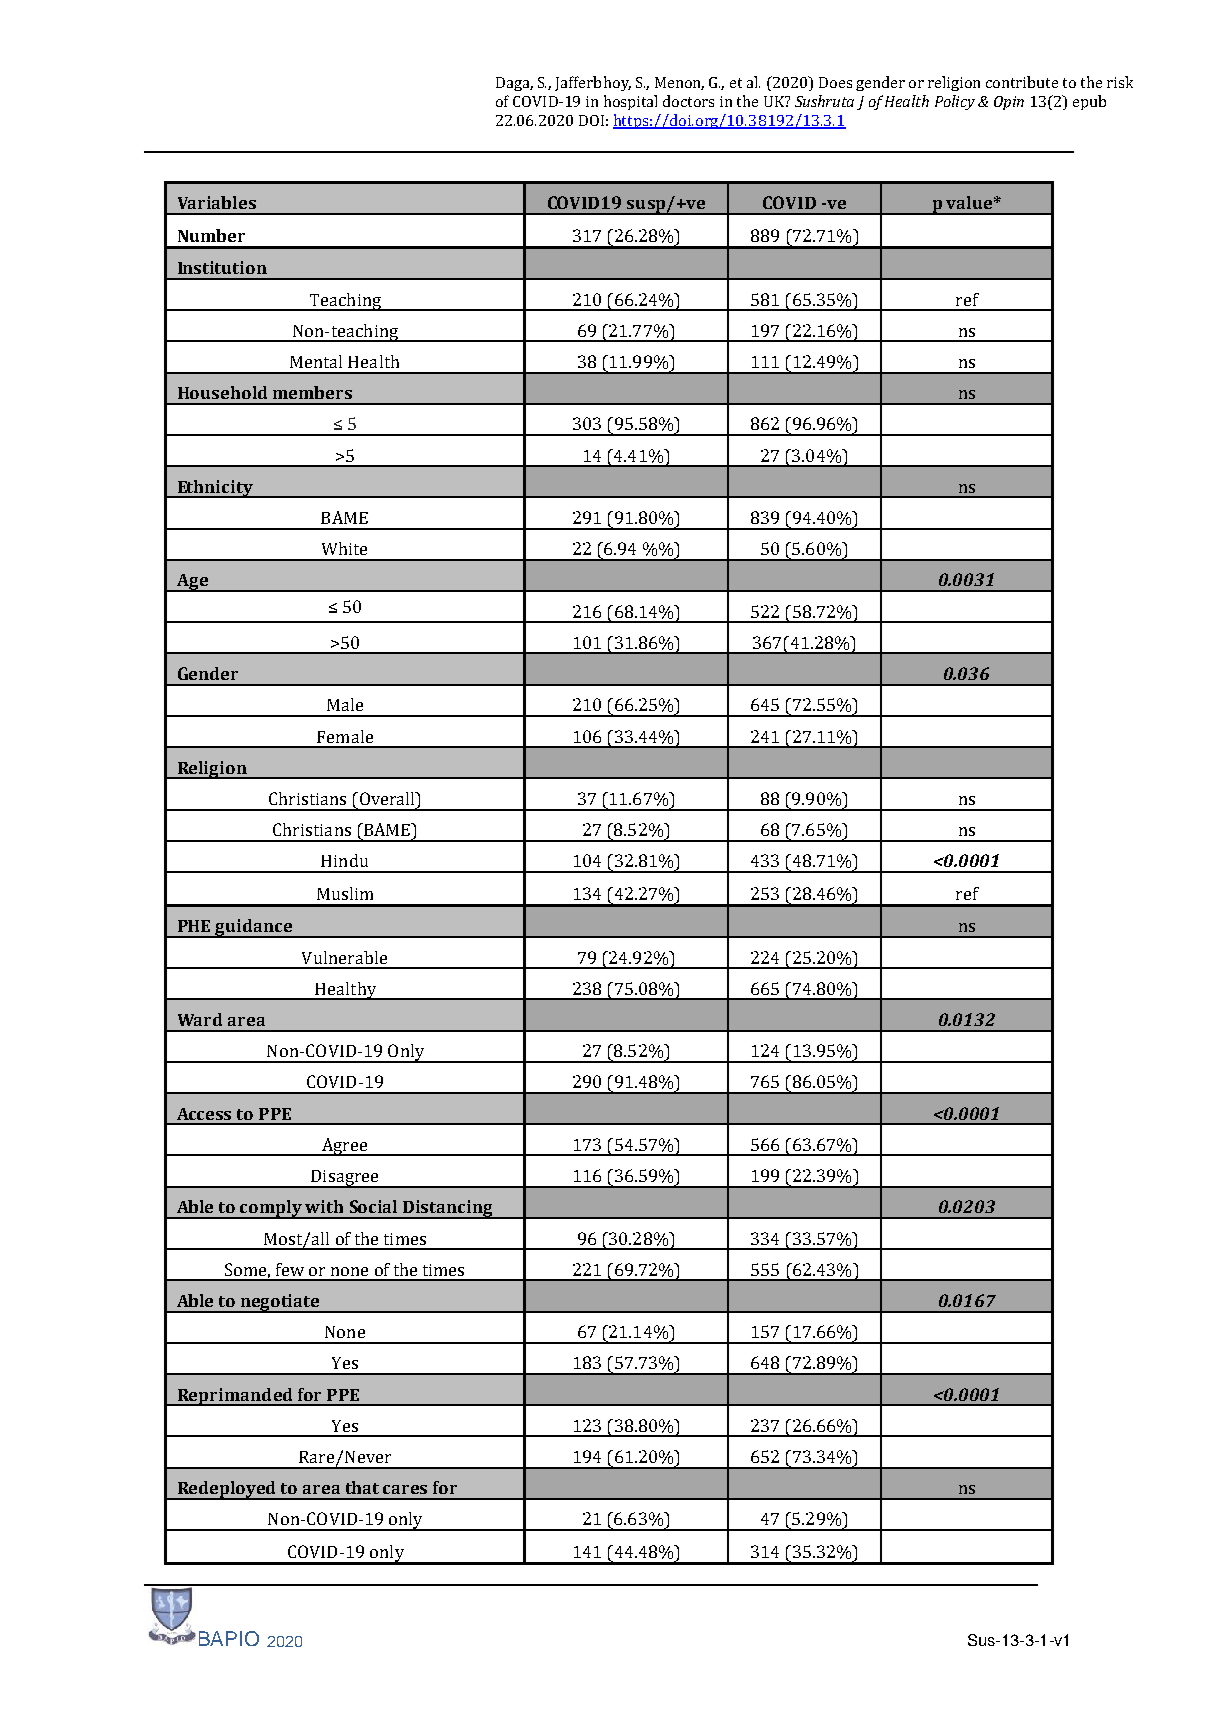  I want to click on Opin, so click(1009, 103).
